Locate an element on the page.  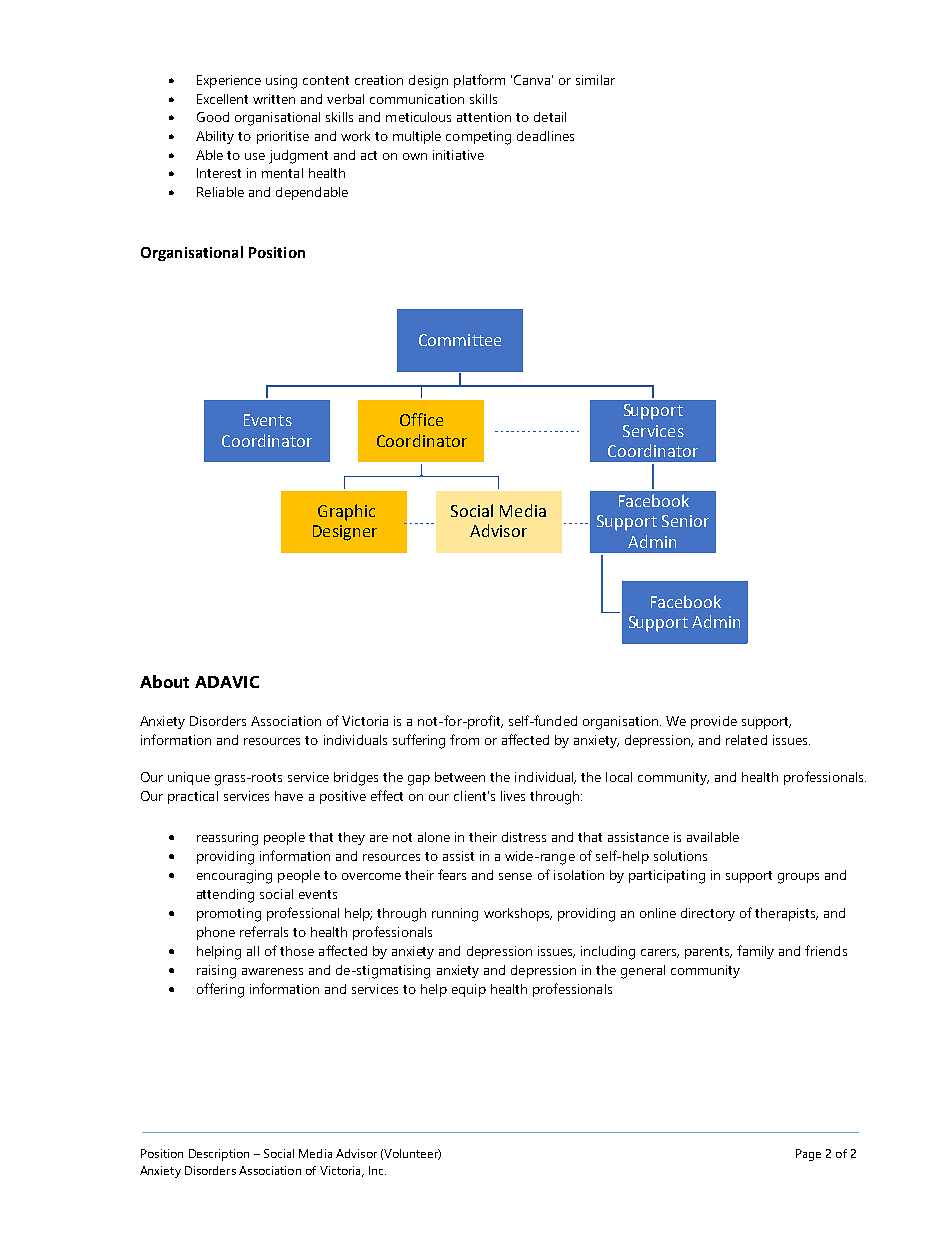
equip is located at coordinates (469, 990).
